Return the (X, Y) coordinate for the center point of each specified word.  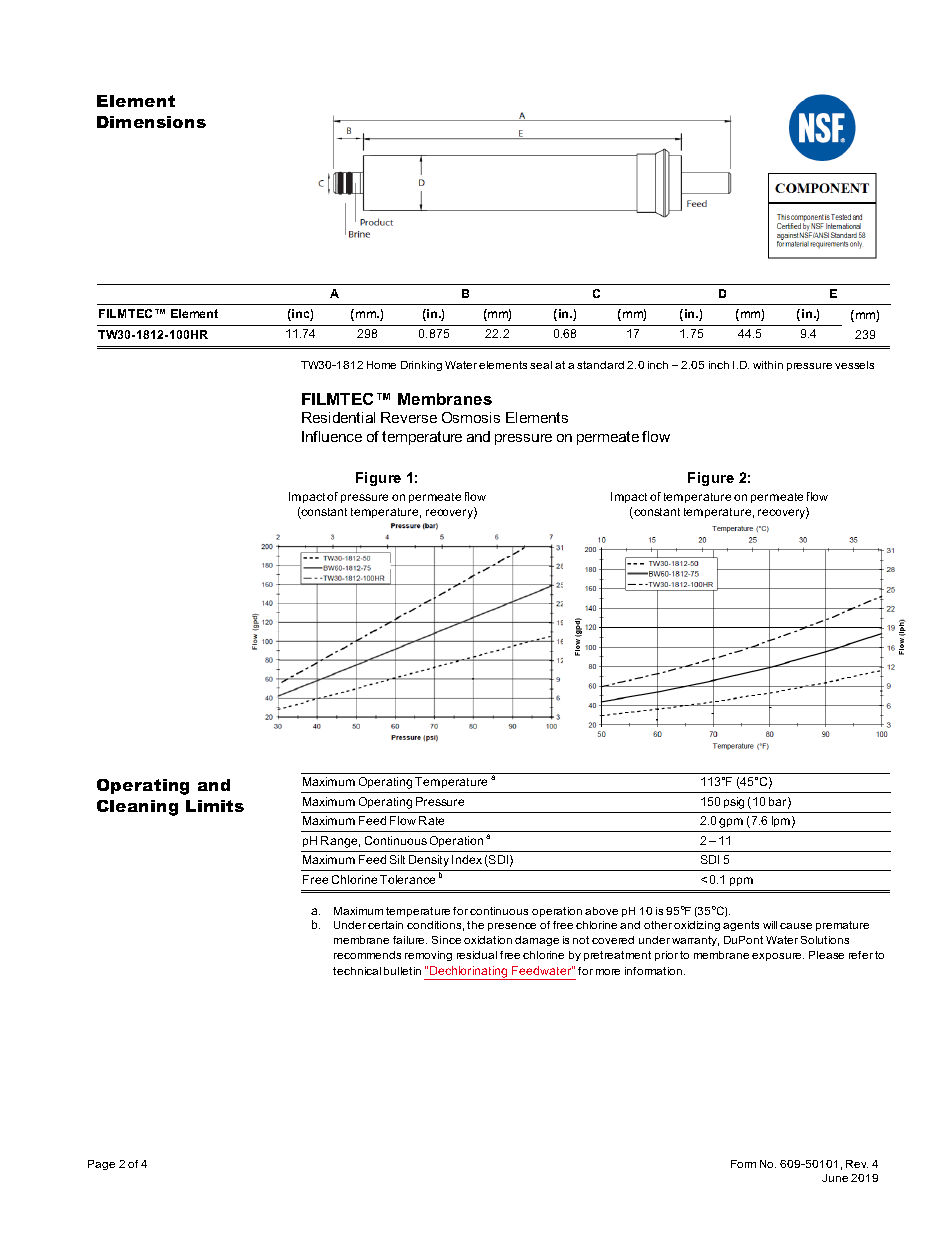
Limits (215, 806)
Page (101, 1165)
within (768, 365)
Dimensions (151, 122)
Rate (431, 820)
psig (734, 803)
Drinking (421, 366)
